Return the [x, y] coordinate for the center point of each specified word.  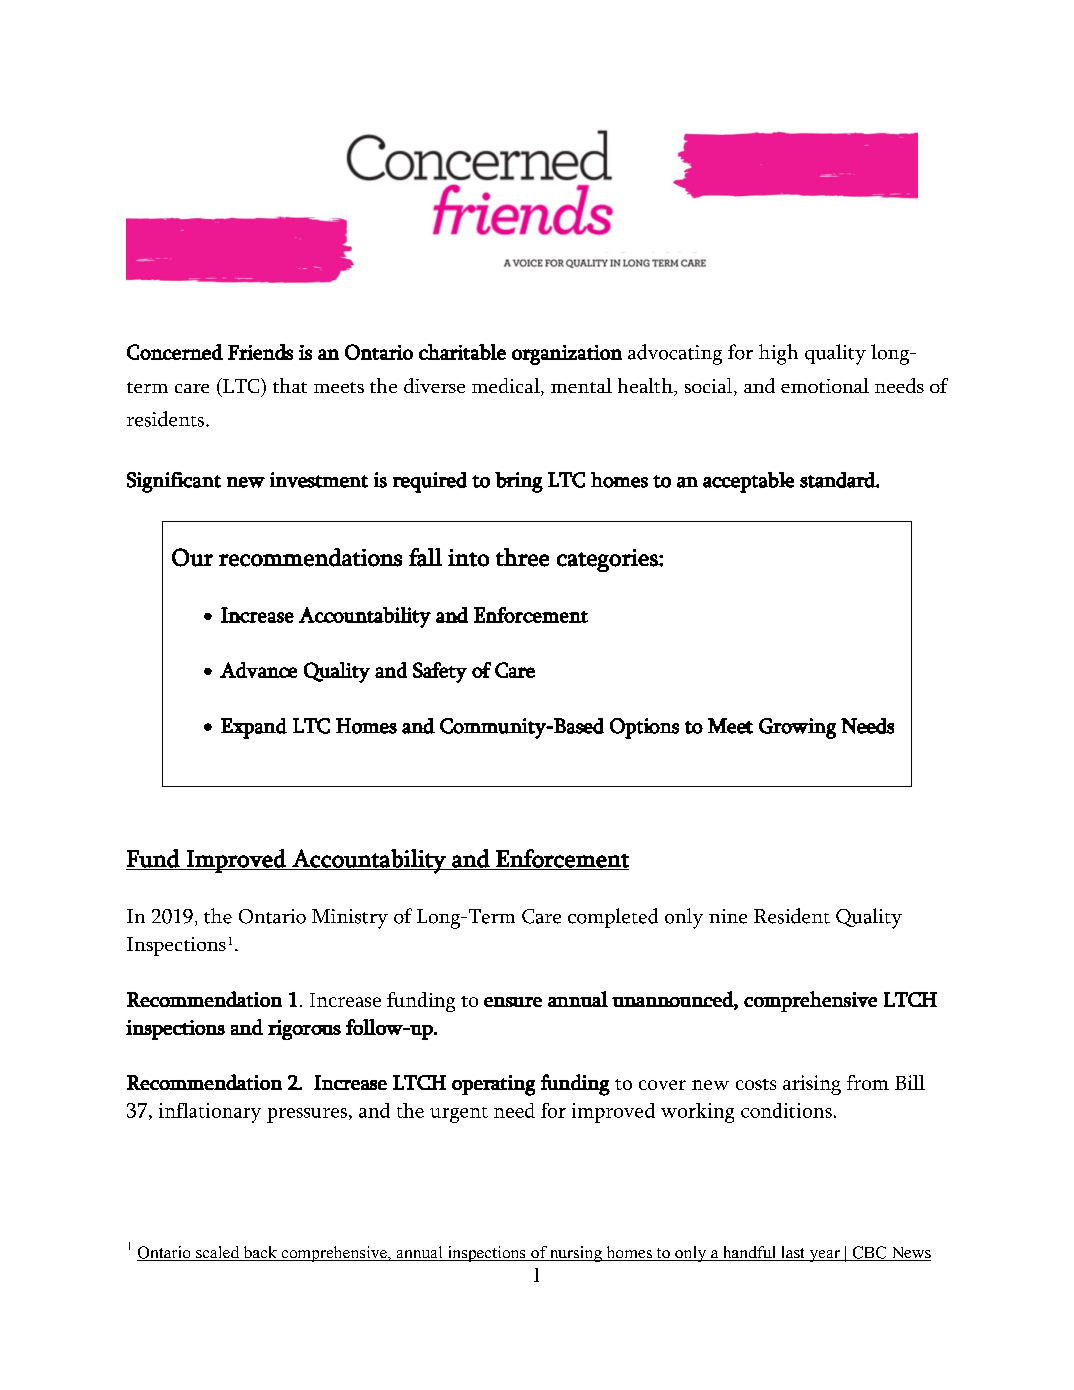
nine [728, 916]
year [824, 1256]
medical [507, 387]
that [290, 385]
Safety [440, 672]
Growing [797, 728]
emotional [825, 385]
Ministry [350, 919]
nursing [576, 1254]
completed [613, 918]
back [260, 1253]
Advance [258, 670]
